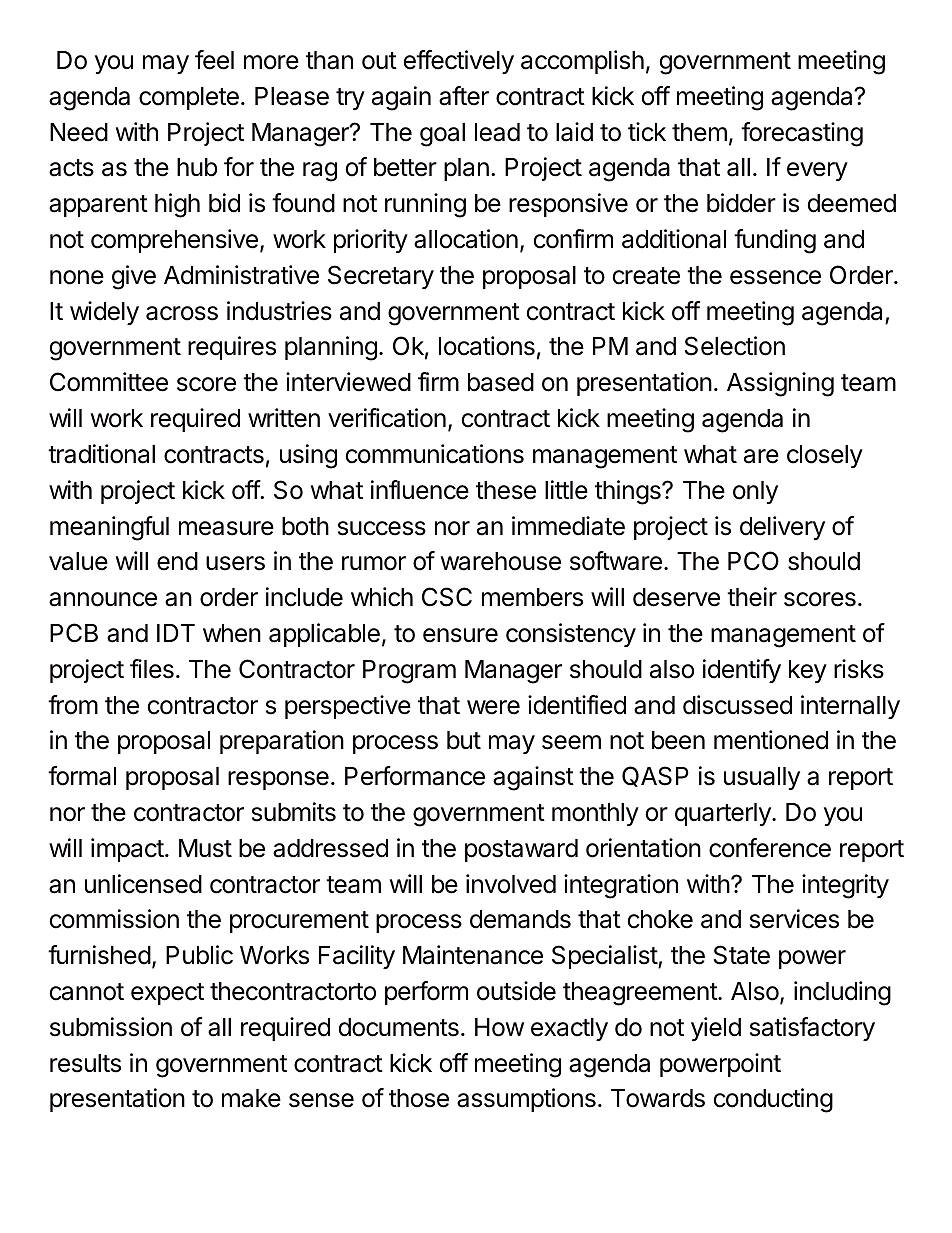  What do you see at coordinates (103, 599) in the image?
I see `announce` at bounding box center [103, 599].
